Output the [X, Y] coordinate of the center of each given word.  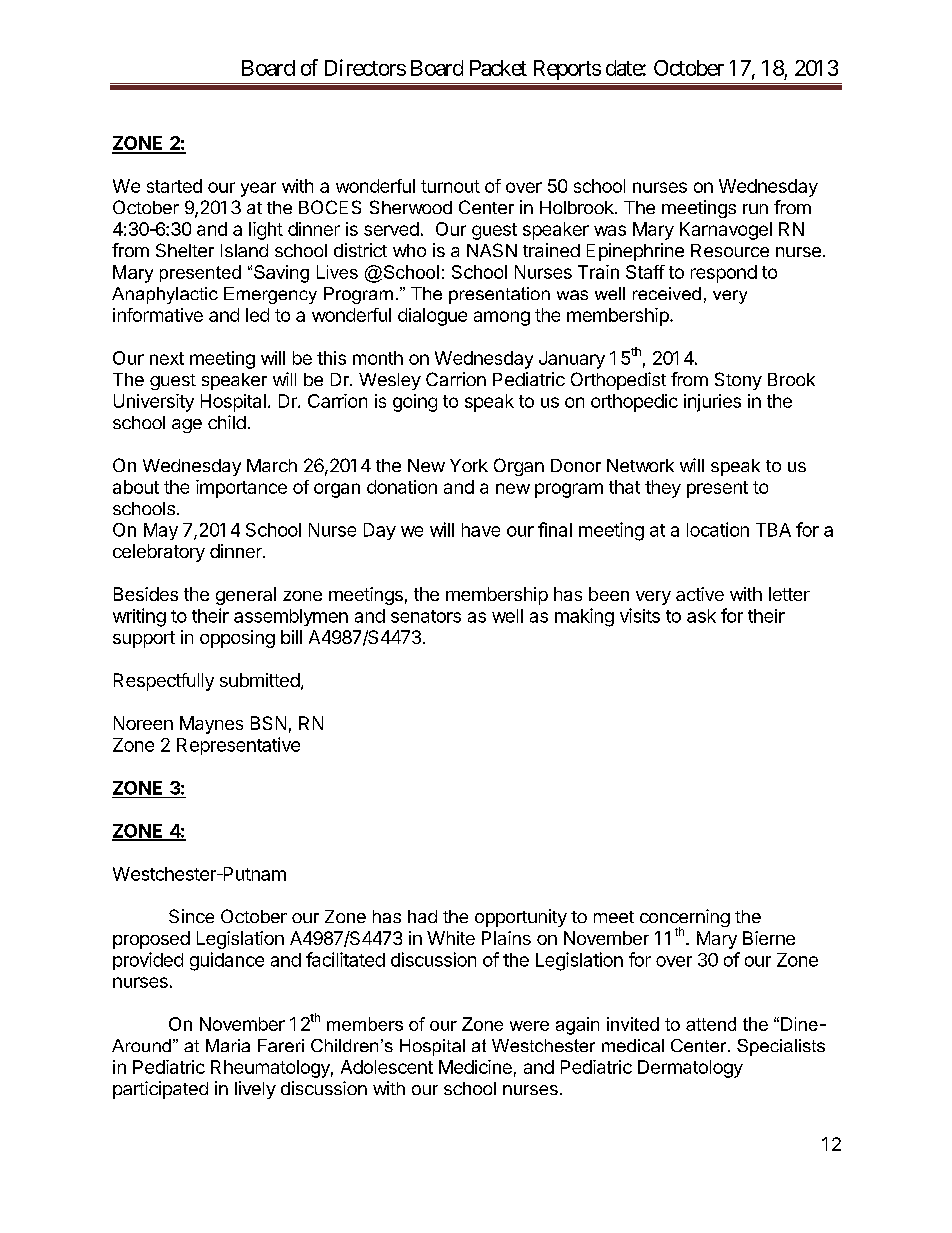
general [246, 596]
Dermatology [690, 1069]
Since [191, 916]
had [422, 916]
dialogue [432, 317]
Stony [738, 381]
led [257, 315]
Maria [228, 1045]
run [755, 209]
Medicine [475, 1067]
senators [426, 616]
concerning [685, 919]
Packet [498, 68]
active [700, 594]
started [174, 186]
